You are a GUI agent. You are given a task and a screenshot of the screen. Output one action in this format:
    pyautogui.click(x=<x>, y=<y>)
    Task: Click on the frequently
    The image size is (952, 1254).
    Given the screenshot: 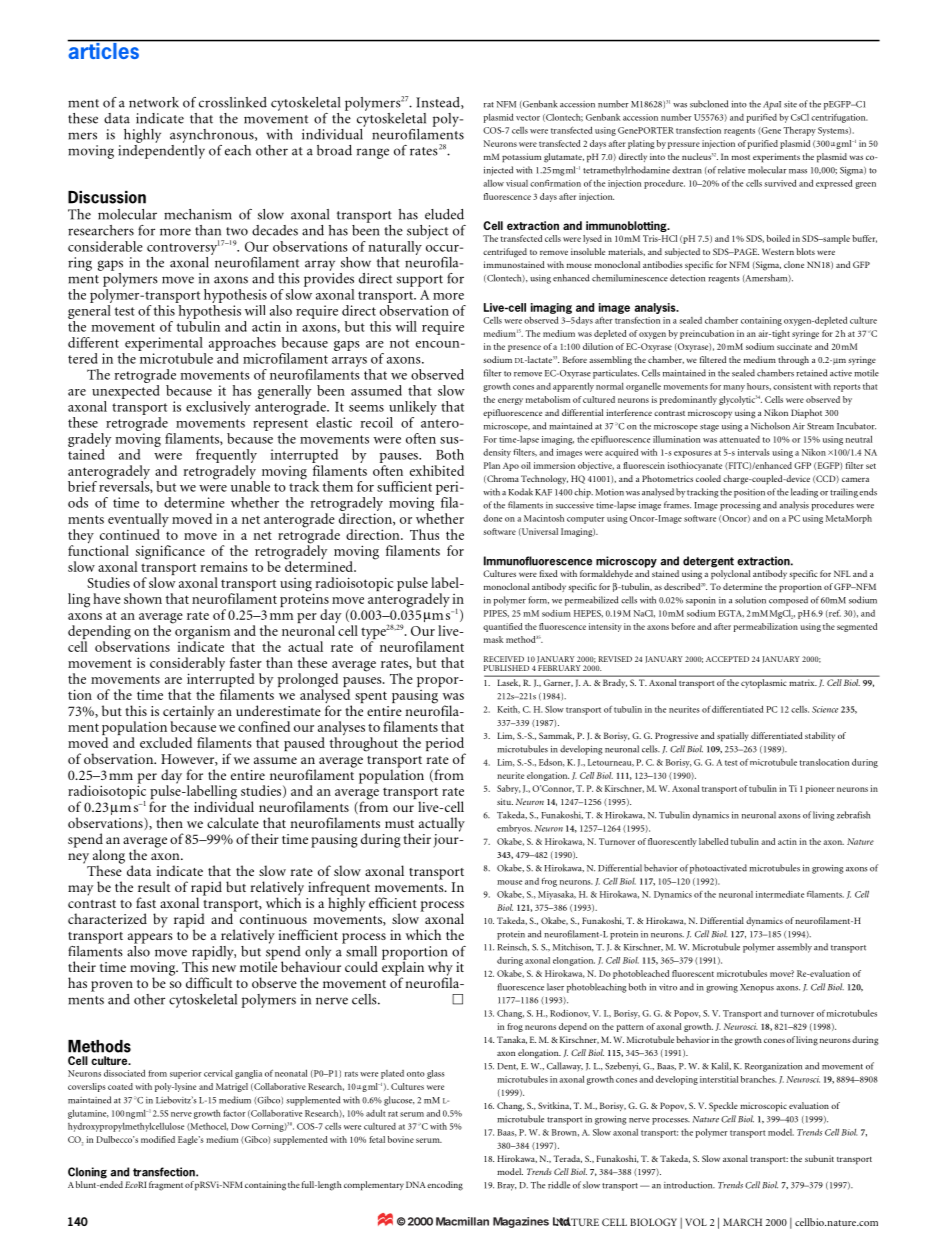 What is the action you would take?
    pyautogui.click(x=226, y=457)
